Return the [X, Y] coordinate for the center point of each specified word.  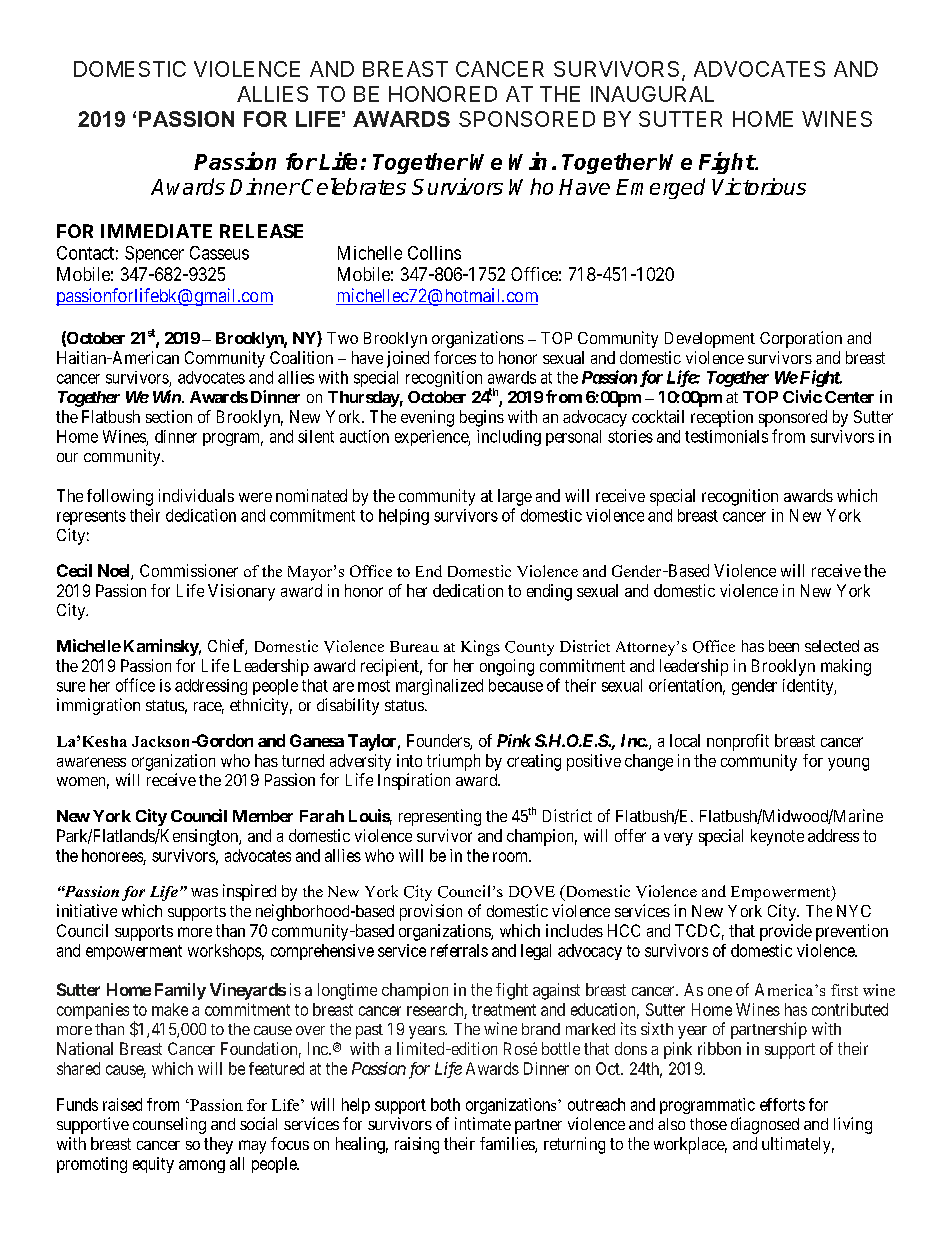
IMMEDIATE [156, 231]
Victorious [759, 186]
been [784, 646]
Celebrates [353, 186]
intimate [483, 1123]
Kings [480, 648]
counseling [169, 1125]
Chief [227, 647]
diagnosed [765, 1125]
